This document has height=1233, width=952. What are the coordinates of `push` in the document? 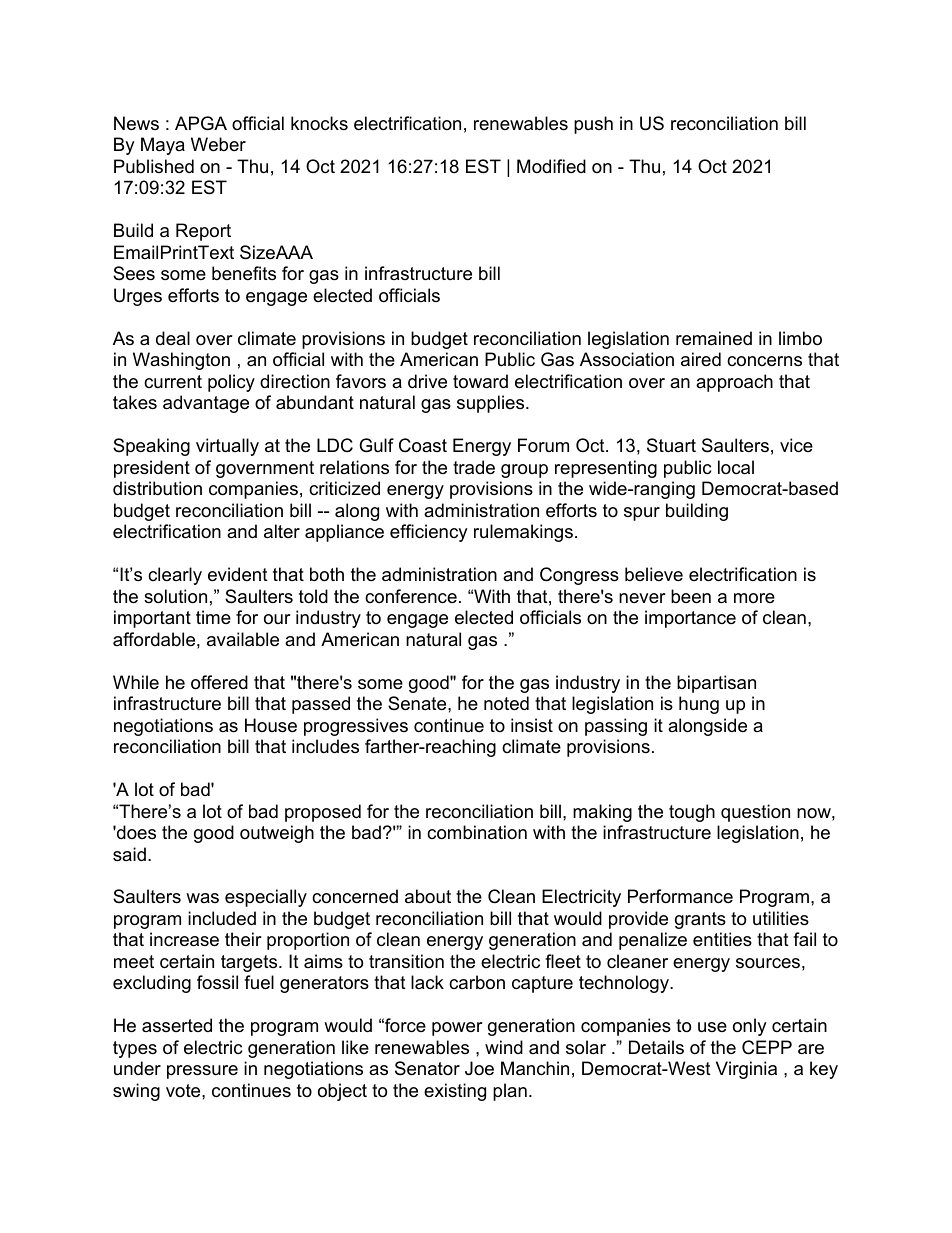 It's located at (593, 125).
